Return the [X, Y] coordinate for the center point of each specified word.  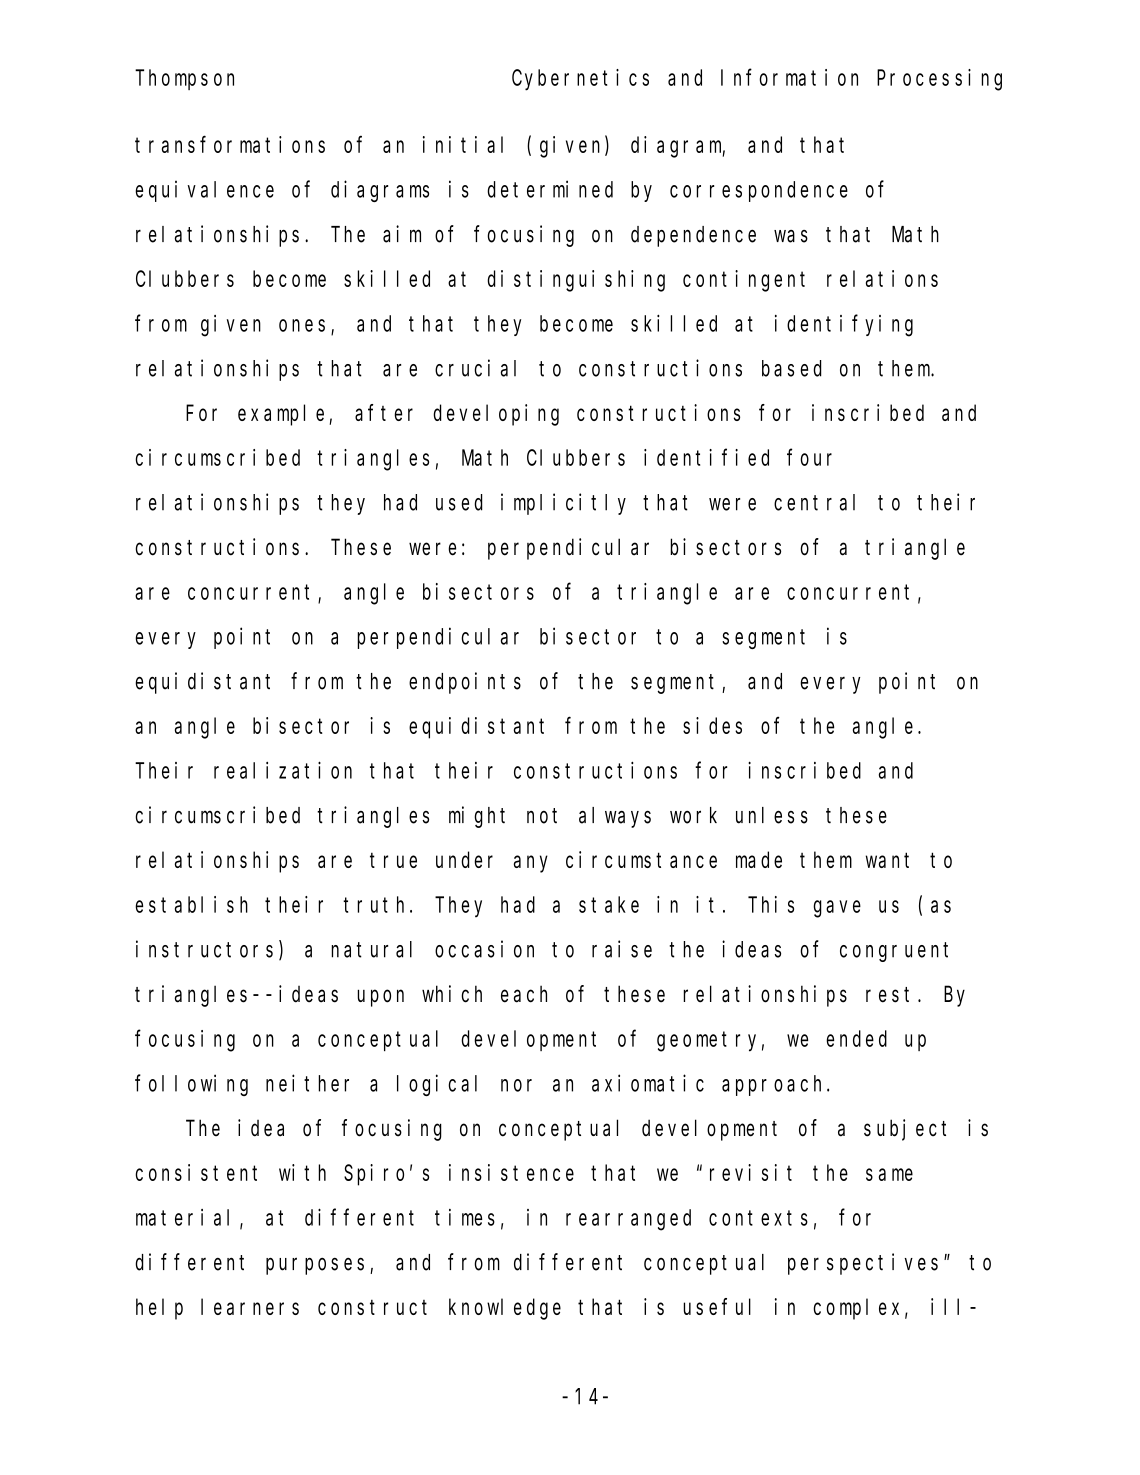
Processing [939, 80]
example [284, 415]
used [459, 502]
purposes [318, 1266]
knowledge [505, 1309]
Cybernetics [580, 80]
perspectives [863, 1264]
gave [837, 909]
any [531, 864]
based [792, 368]
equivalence [204, 191]
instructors [204, 949]
